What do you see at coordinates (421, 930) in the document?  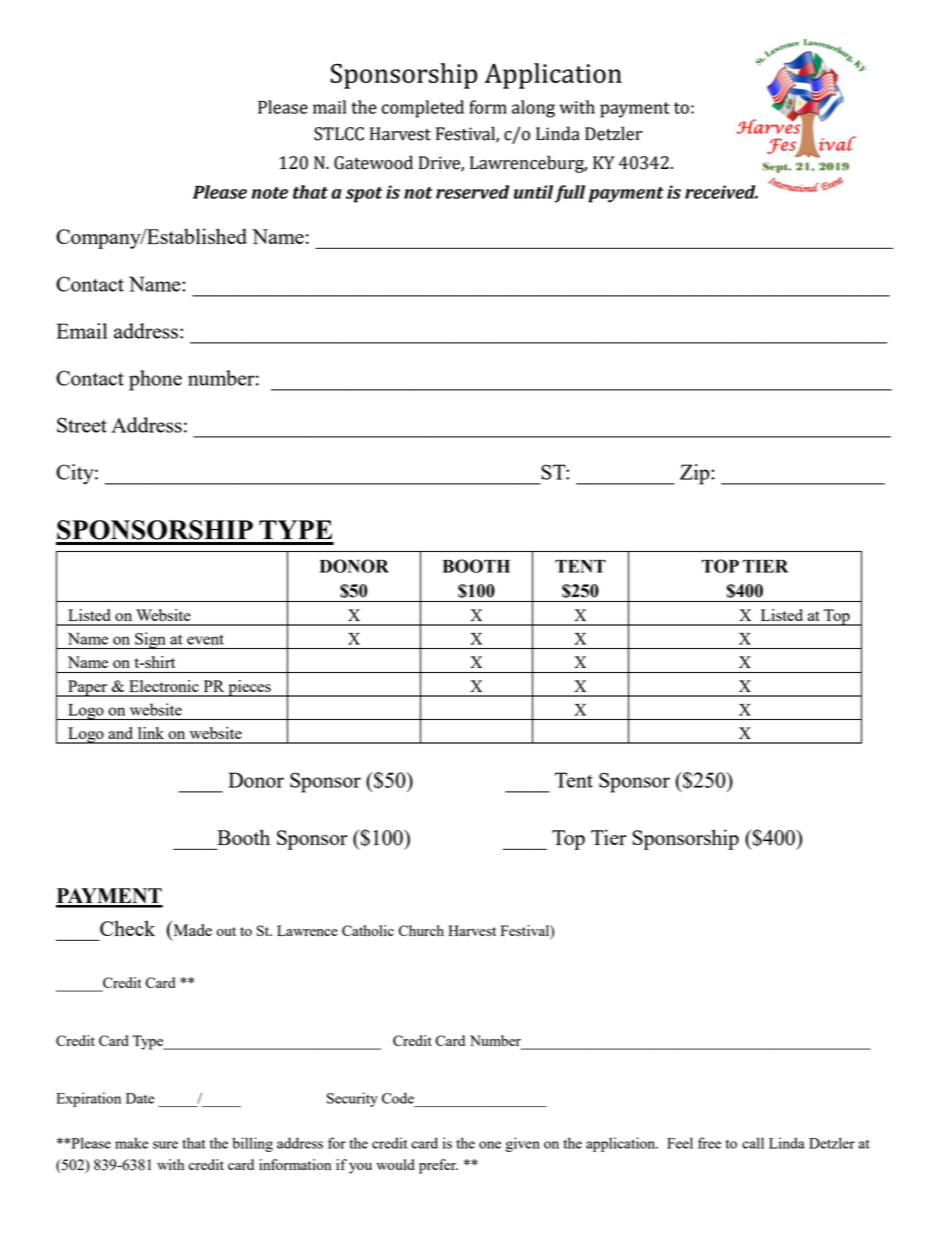 I see `Church` at bounding box center [421, 930].
